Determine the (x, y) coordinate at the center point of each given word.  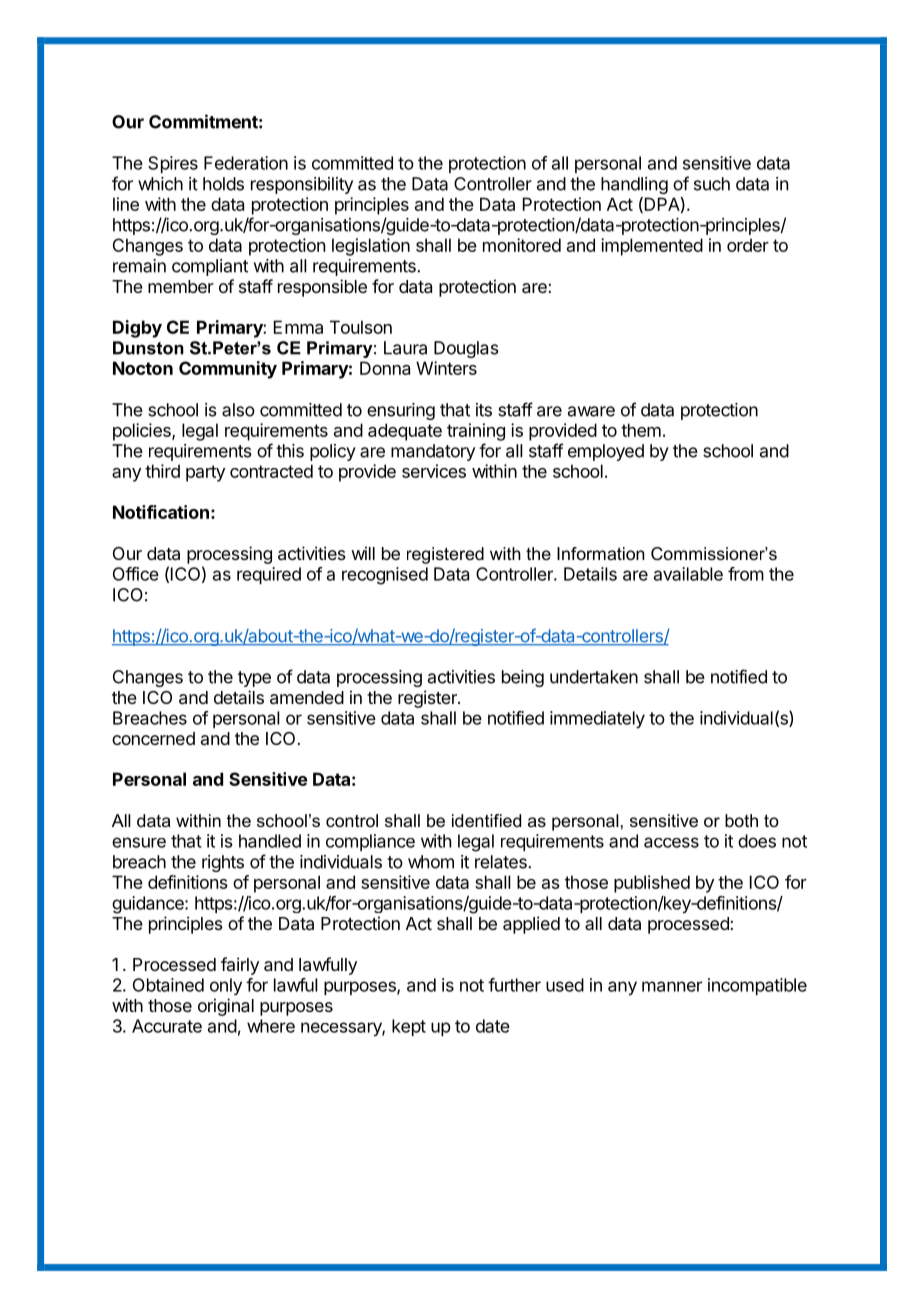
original (226, 1007)
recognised (385, 576)
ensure (139, 842)
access (671, 842)
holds (223, 184)
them (641, 430)
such (712, 184)
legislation (371, 247)
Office (136, 574)
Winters (446, 368)
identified (486, 820)
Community (228, 370)
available (688, 574)
